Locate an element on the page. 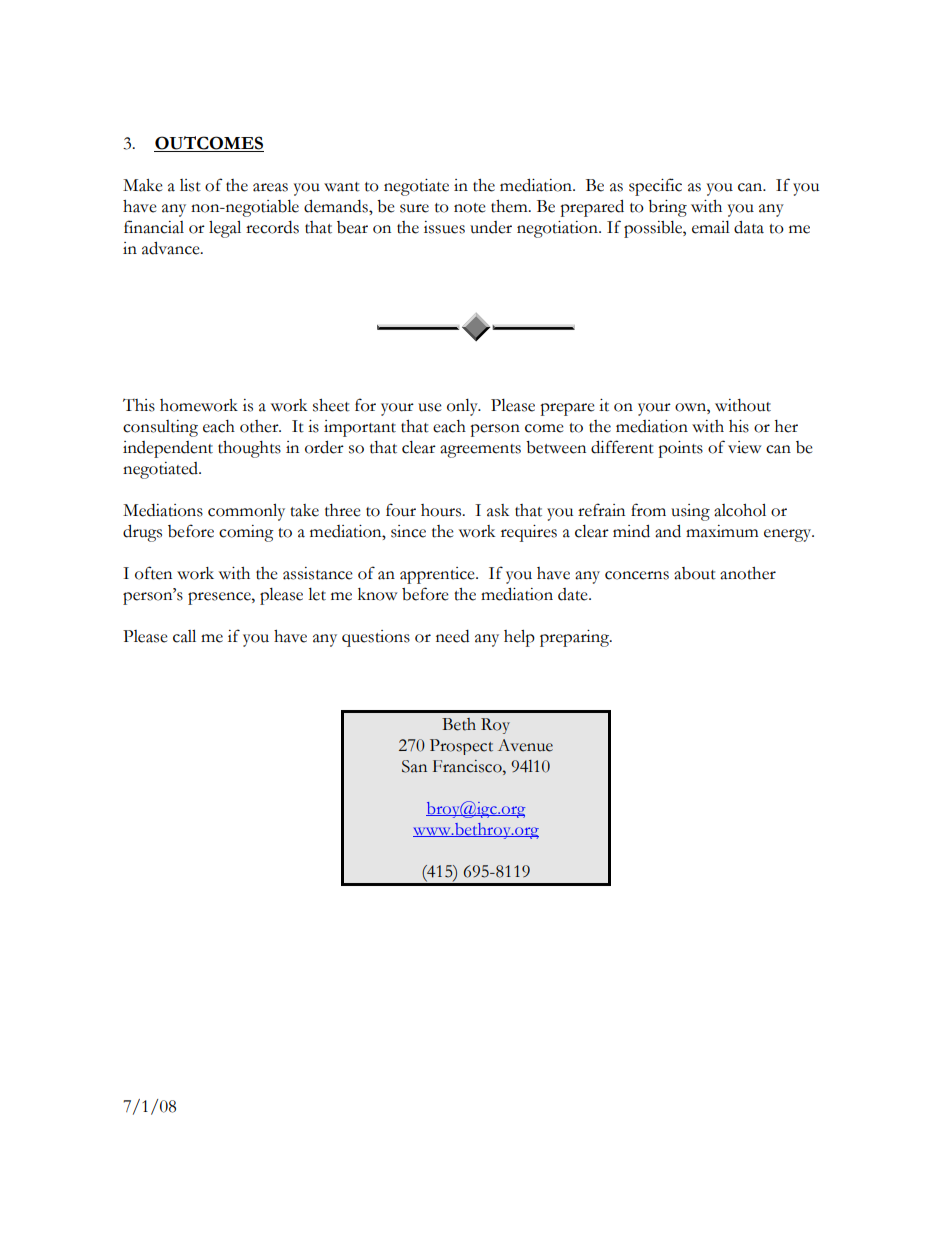 The height and width of the page is (1233, 952). coming is located at coordinates (246, 533).
